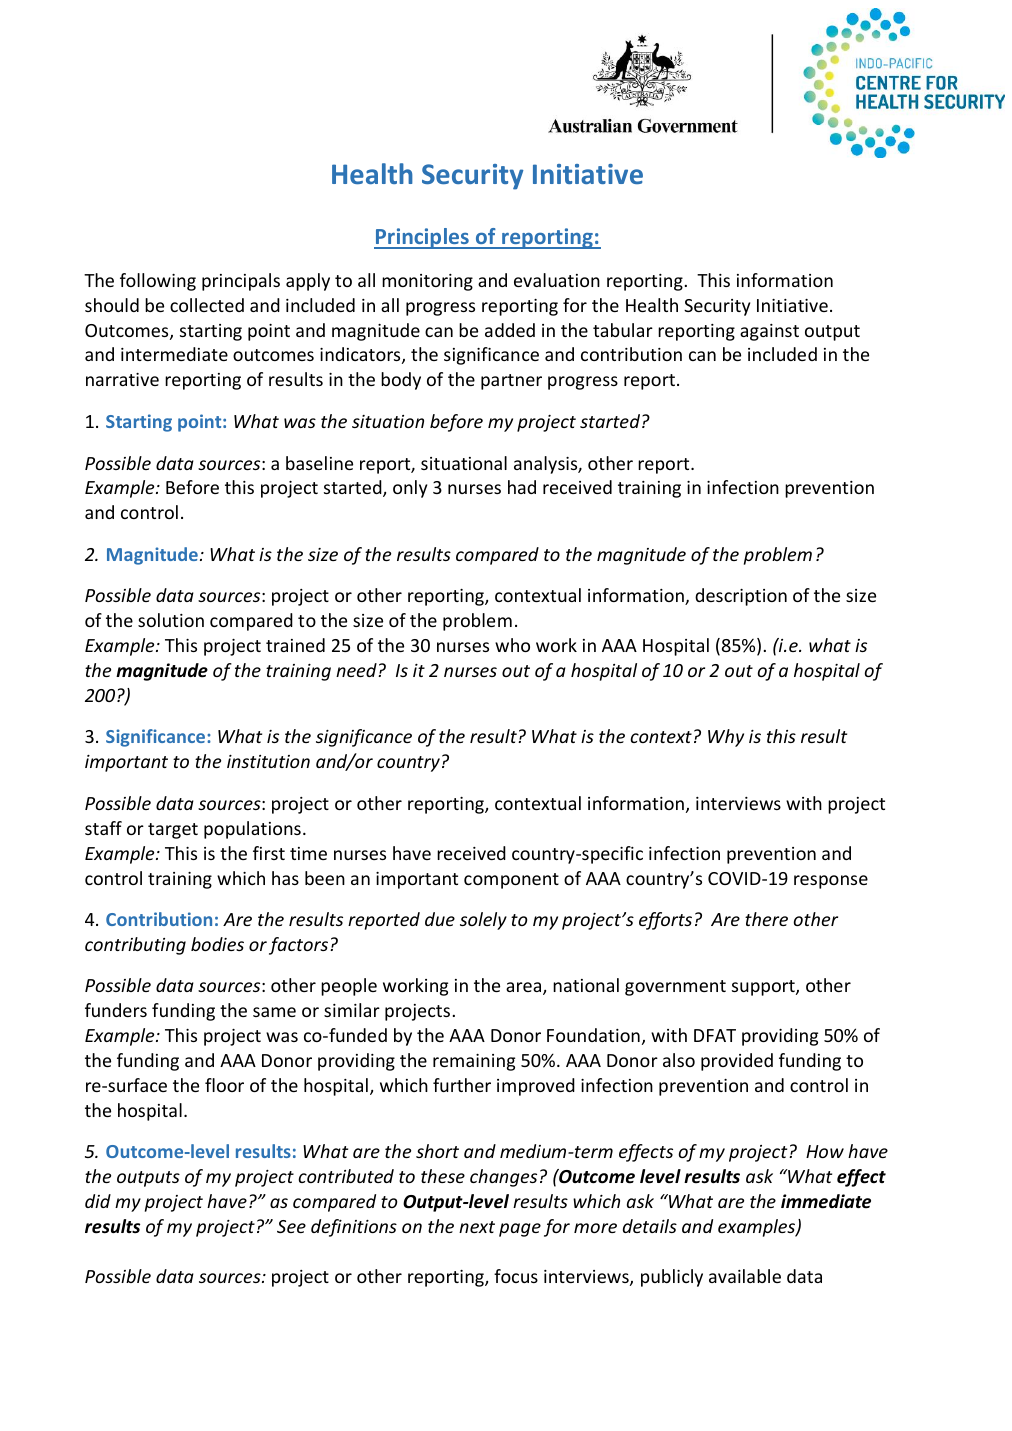 The image size is (1012, 1431). What do you see at coordinates (268, 761) in the screenshot?
I see `institution` at bounding box center [268, 761].
